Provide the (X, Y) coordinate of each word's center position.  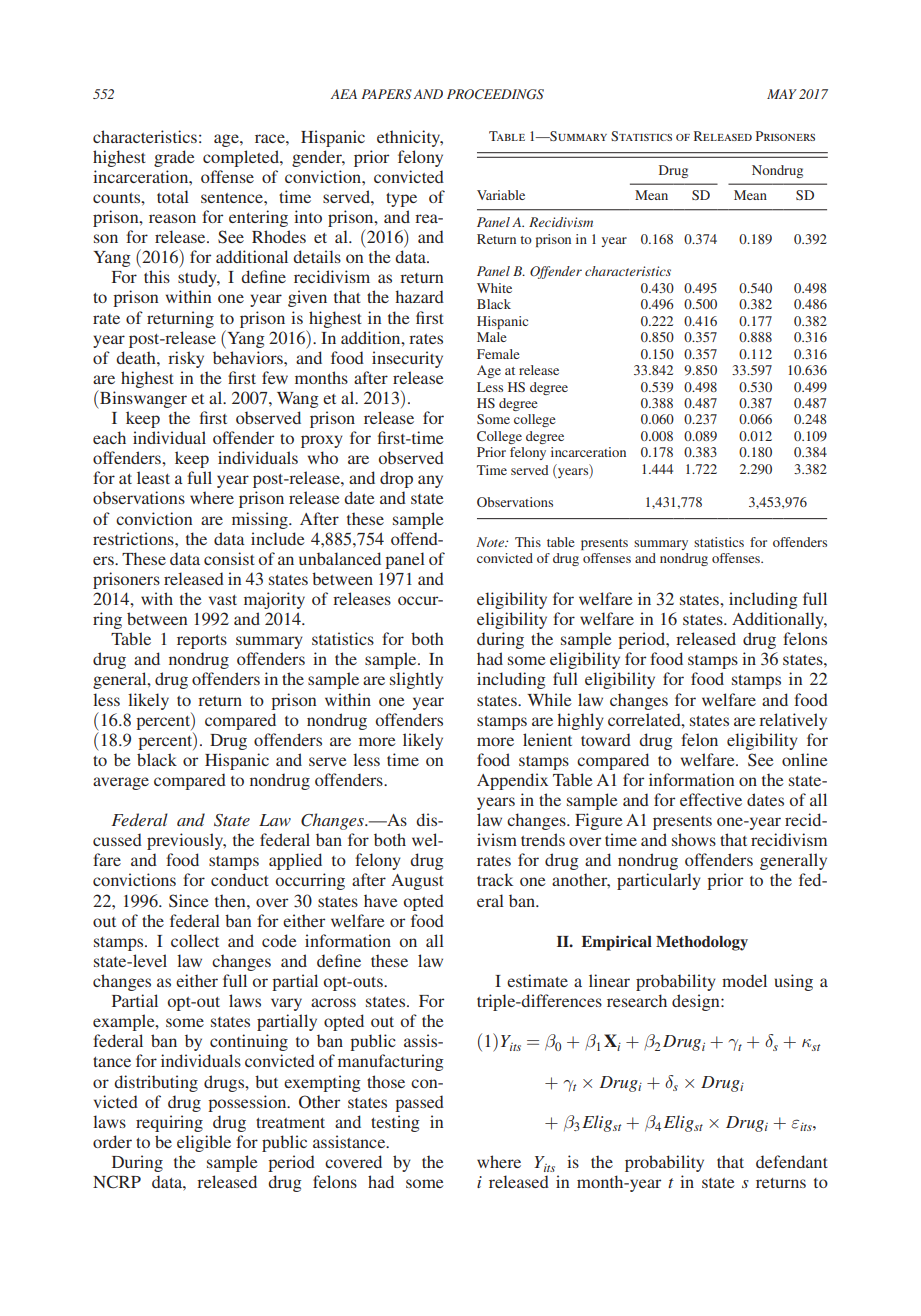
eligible (204, 1143)
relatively (793, 721)
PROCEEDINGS (495, 94)
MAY (782, 94)
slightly (416, 680)
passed (419, 1103)
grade (174, 158)
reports (202, 642)
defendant (792, 1161)
